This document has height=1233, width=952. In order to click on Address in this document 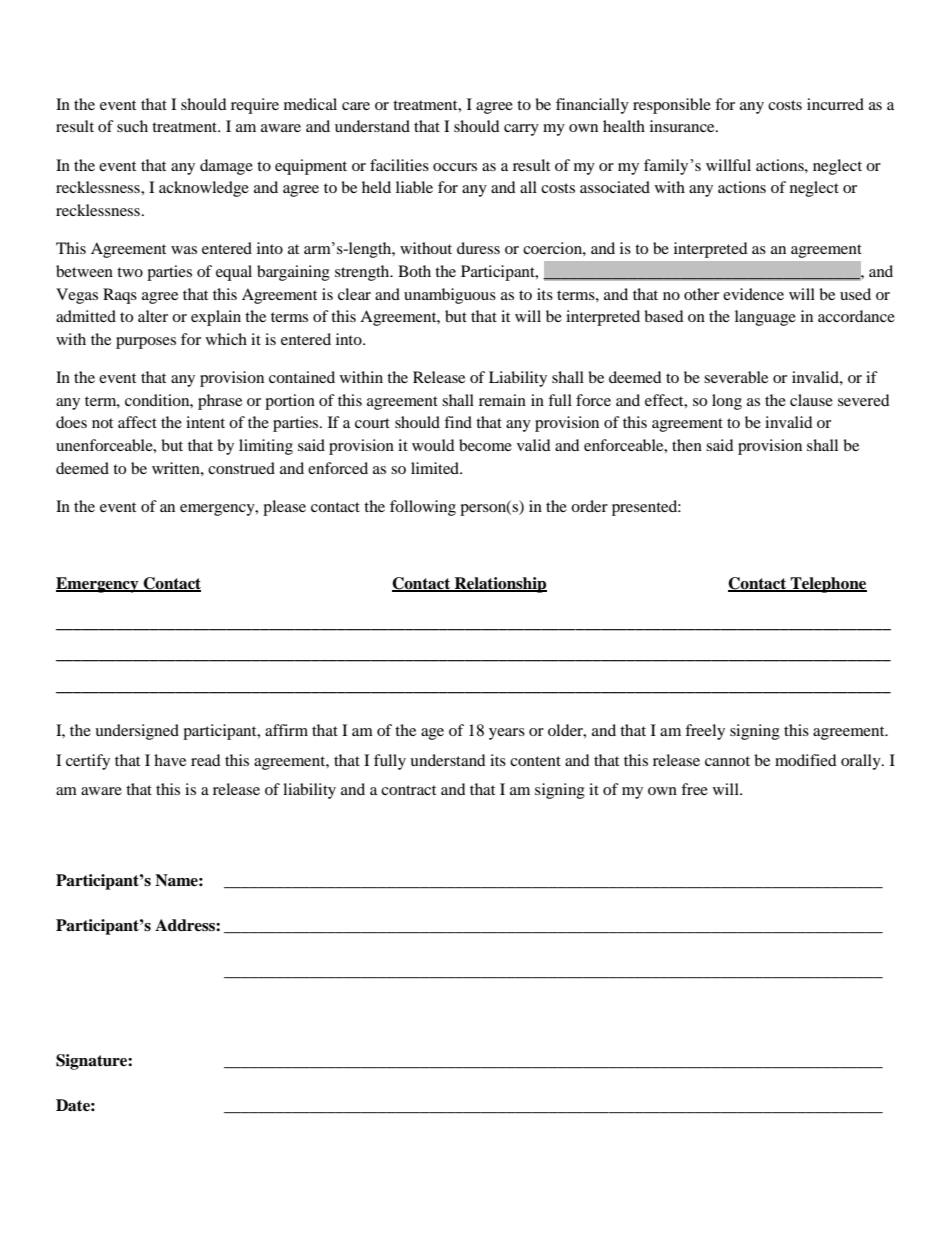, I will do `click(186, 925)`.
